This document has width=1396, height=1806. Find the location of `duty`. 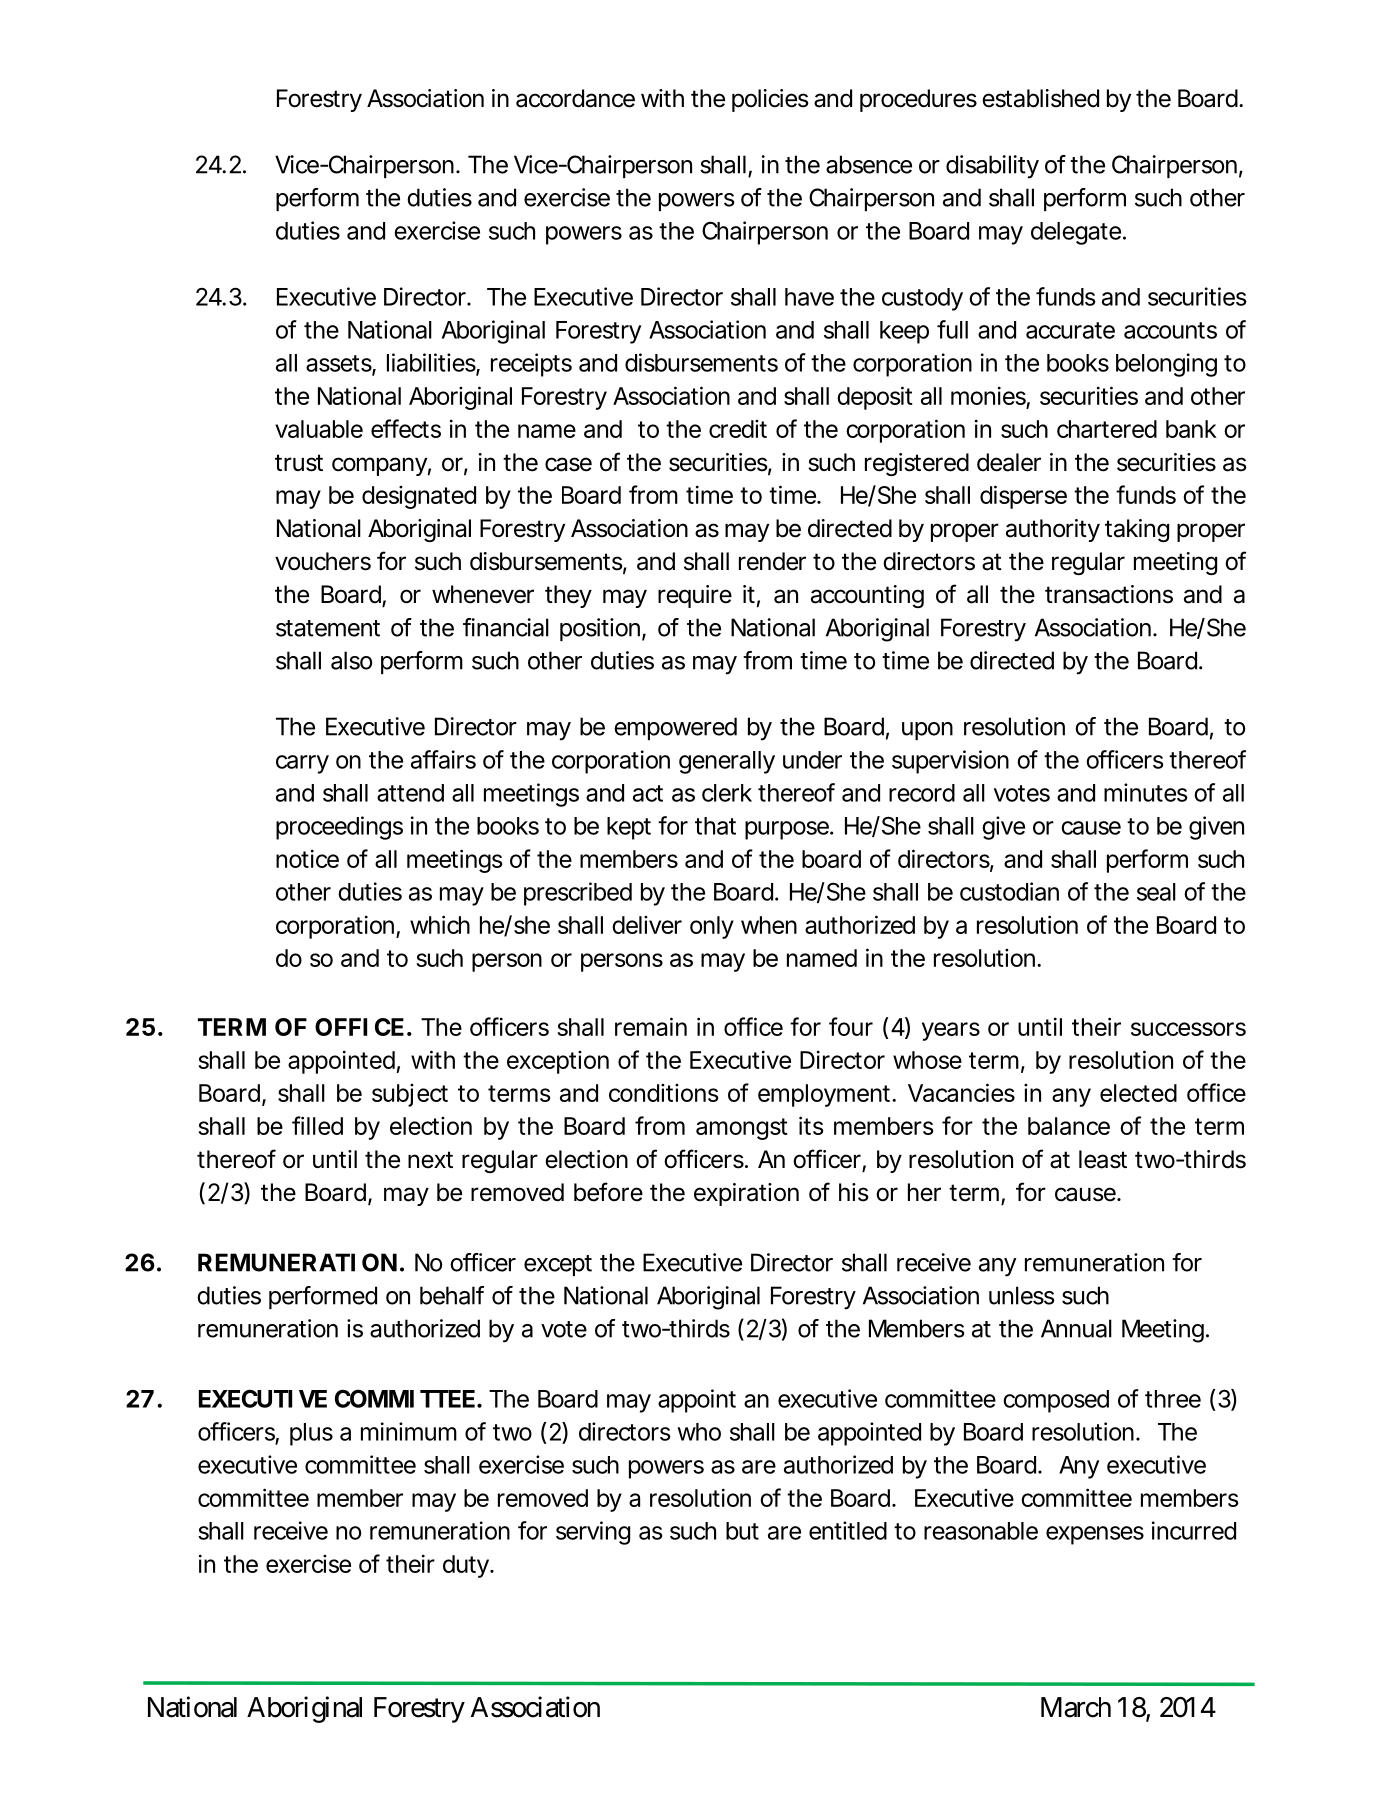

duty is located at coordinates (466, 1566).
